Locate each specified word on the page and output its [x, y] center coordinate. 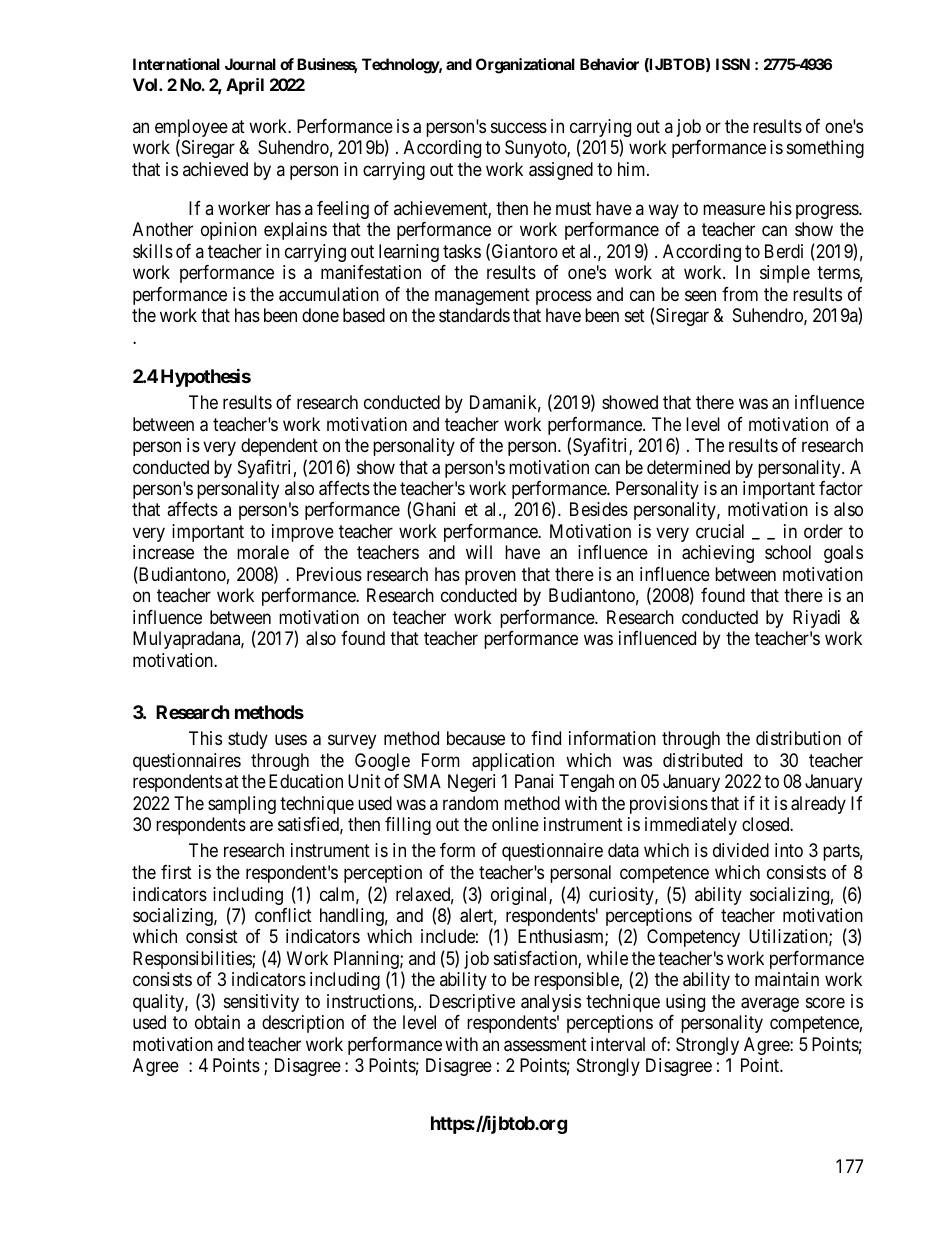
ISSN [733, 64]
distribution [798, 738]
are [261, 826]
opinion [229, 231]
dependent [279, 447]
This [205, 738]
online [515, 824]
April [245, 86]
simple [785, 274]
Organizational [525, 66]
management [482, 296]
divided [741, 850]
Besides [599, 509]
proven [490, 577]
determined [688, 467]
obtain [217, 1022]
